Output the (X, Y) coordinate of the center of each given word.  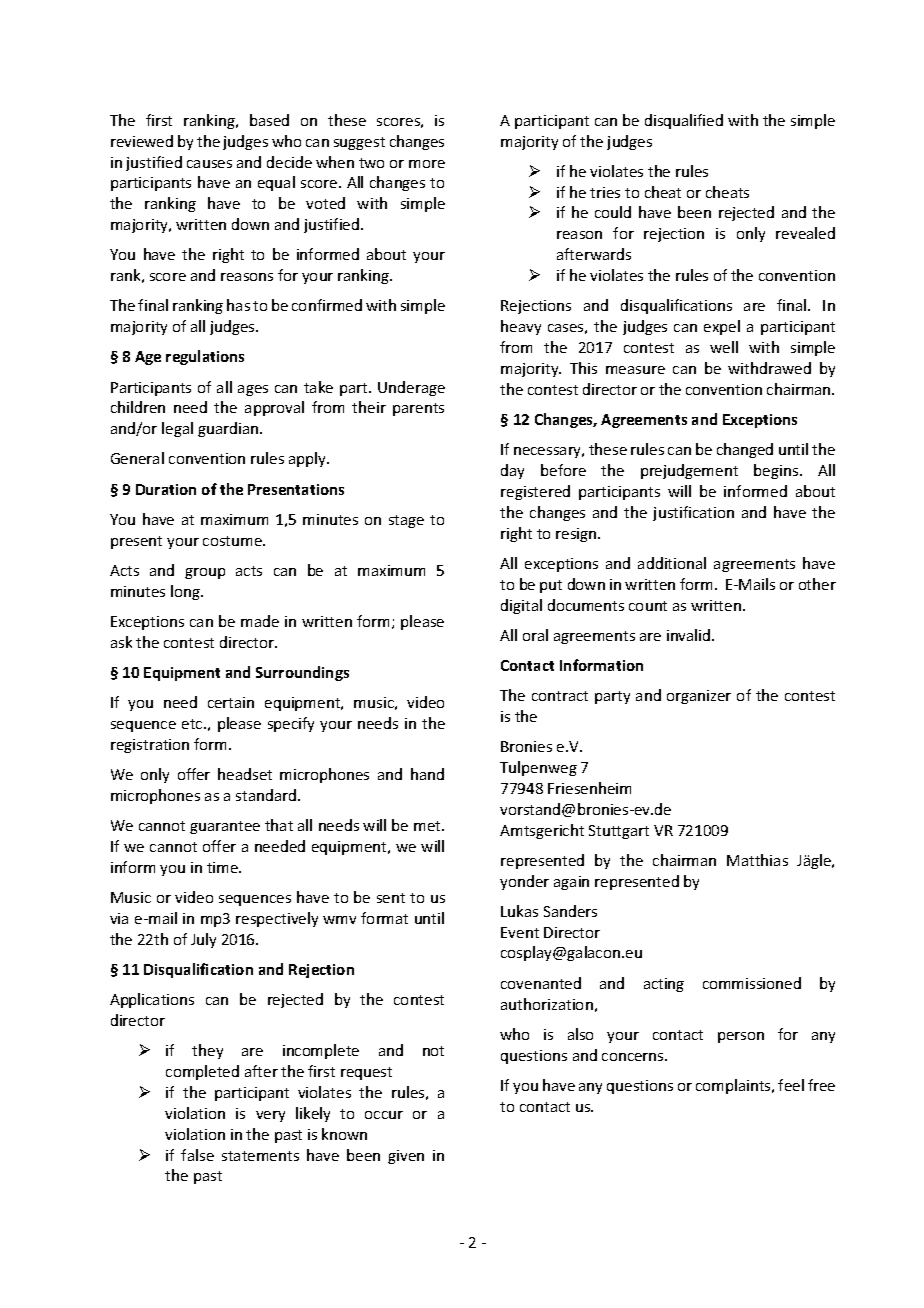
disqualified (684, 121)
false (197, 1155)
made (260, 621)
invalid (690, 635)
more (427, 164)
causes (209, 164)
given (406, 1157)
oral (535, 635)
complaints (734, 1086)
